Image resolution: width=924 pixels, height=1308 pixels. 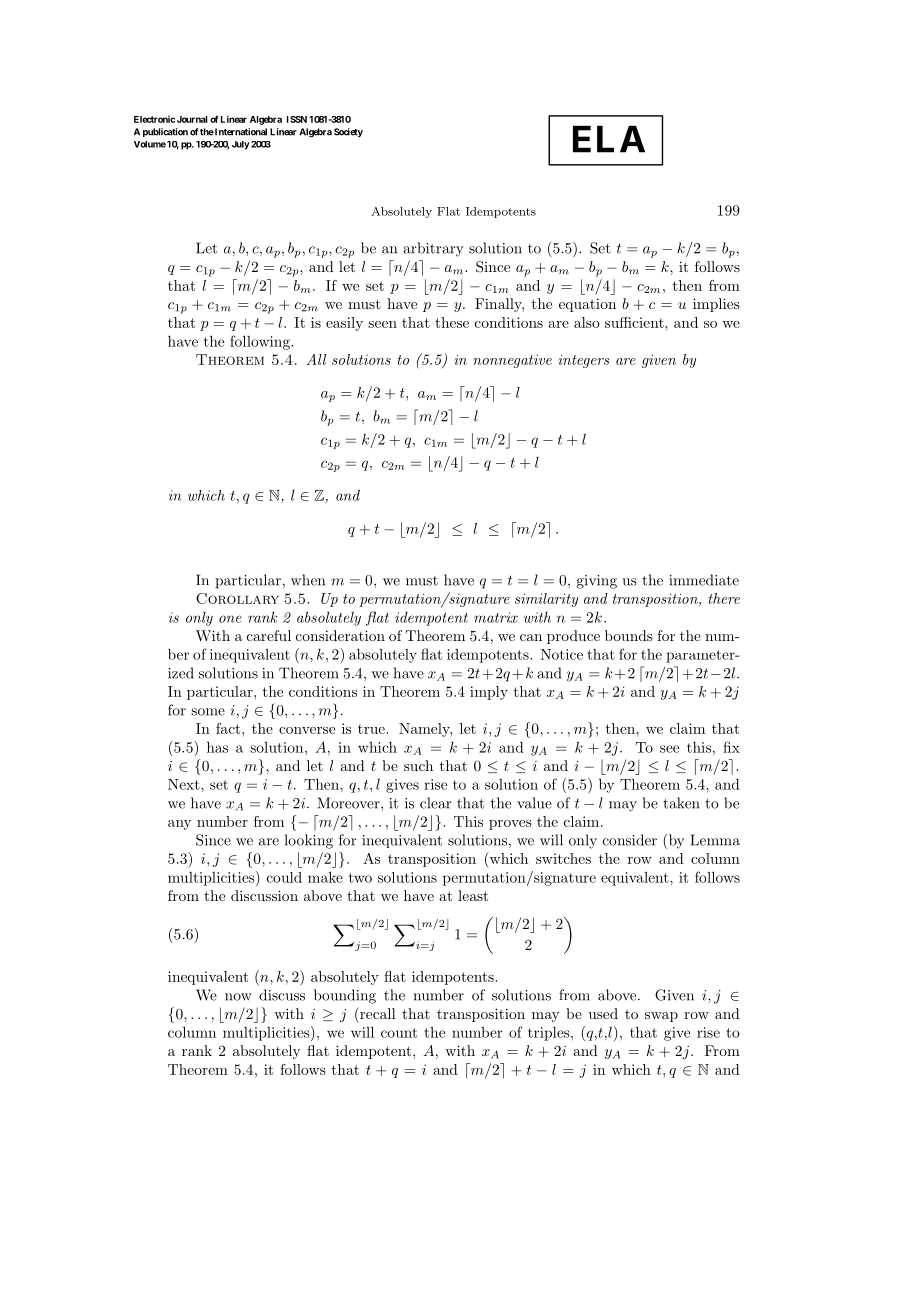 What do you see at coordinates (348, 132) in the document?
I see `Society` at bounding box center [348, 132].
